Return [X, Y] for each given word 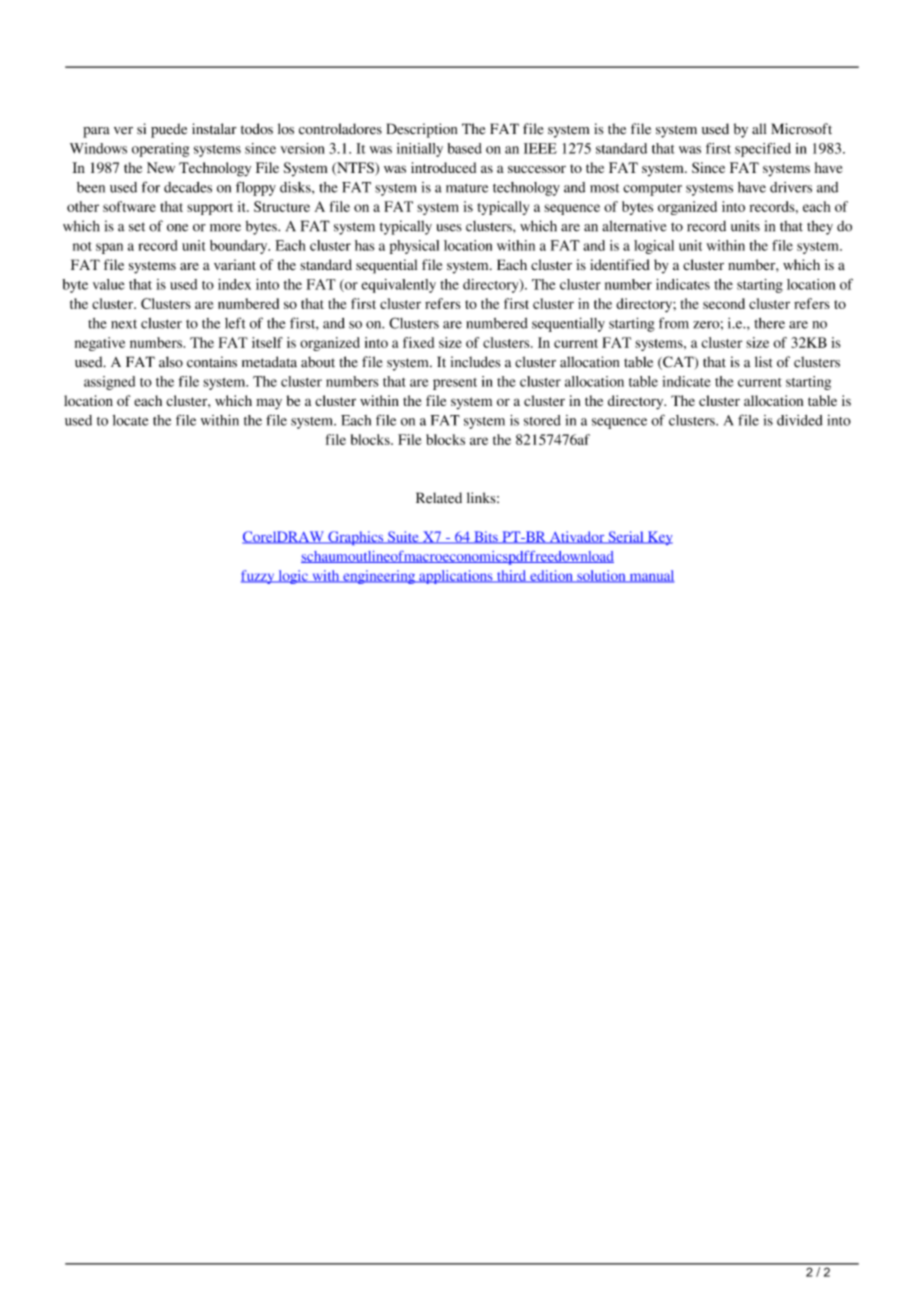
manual [650, 576]
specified [763, 150]
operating [160, 150]
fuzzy [259, 577]
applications [456, 577]
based [465, 148]
